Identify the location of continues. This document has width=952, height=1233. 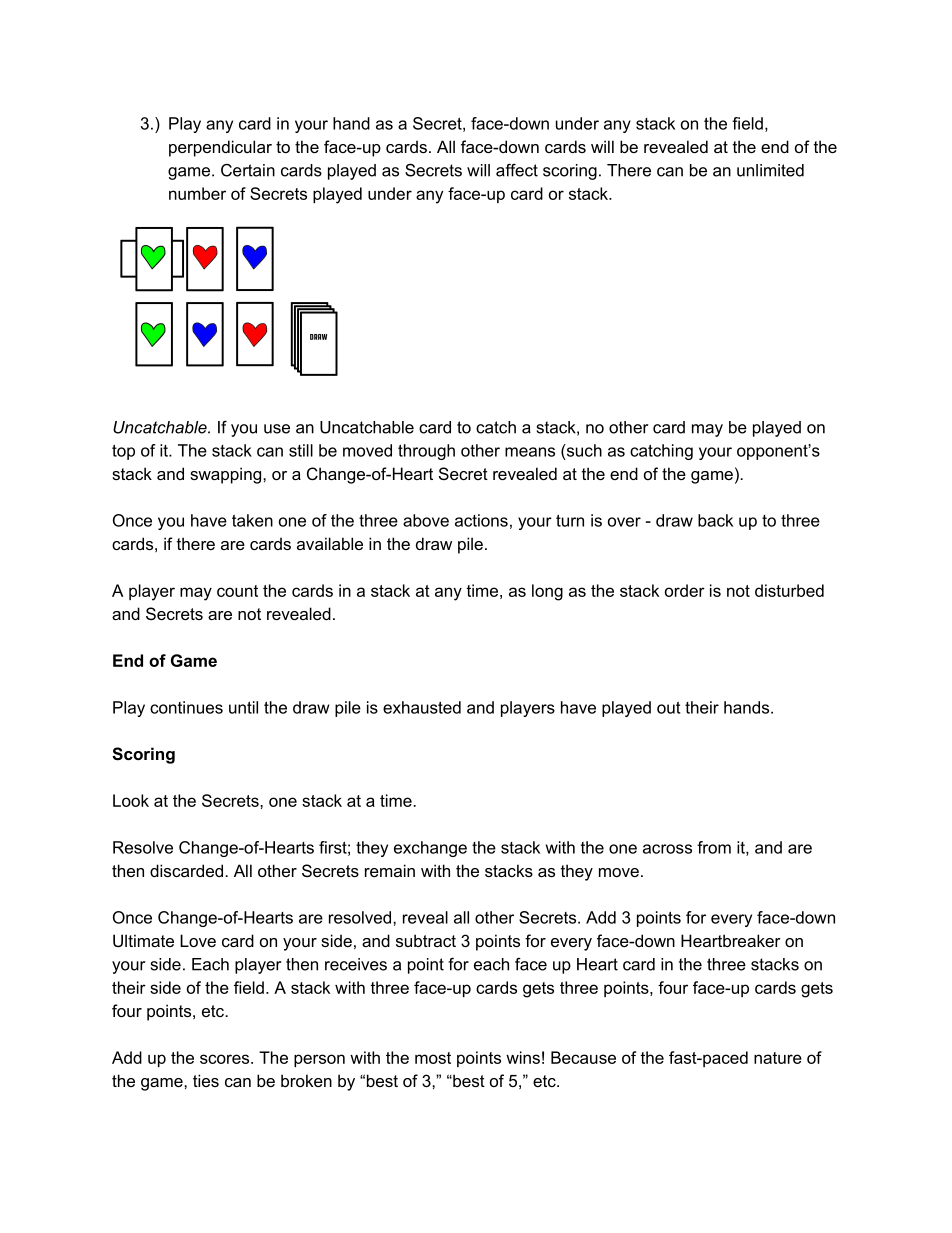
(186, 707).
